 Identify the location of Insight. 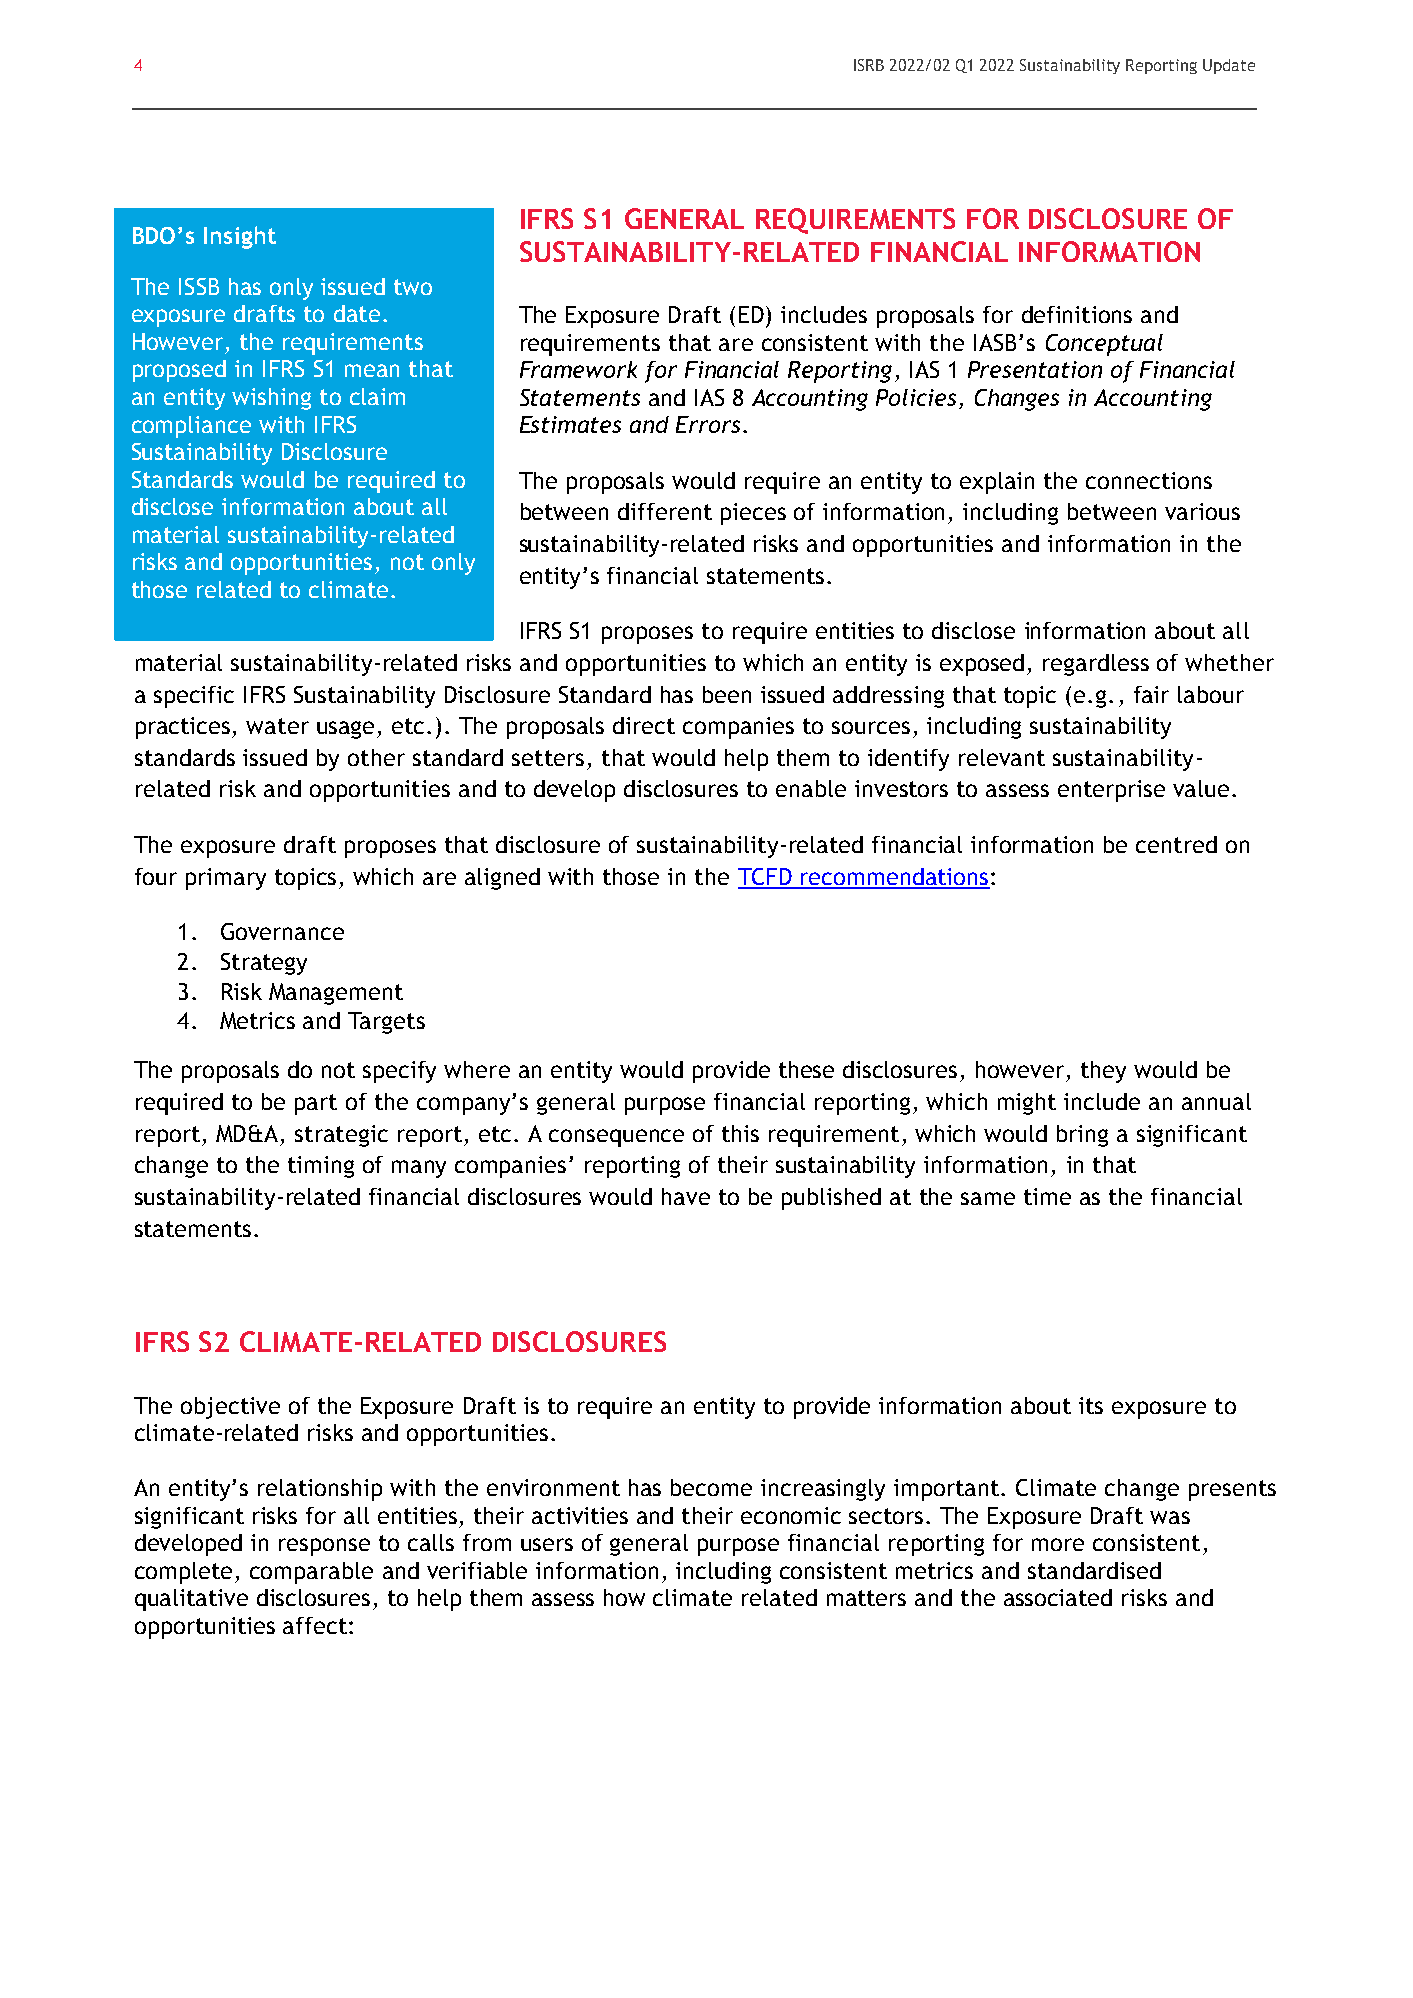
(240, 237).
